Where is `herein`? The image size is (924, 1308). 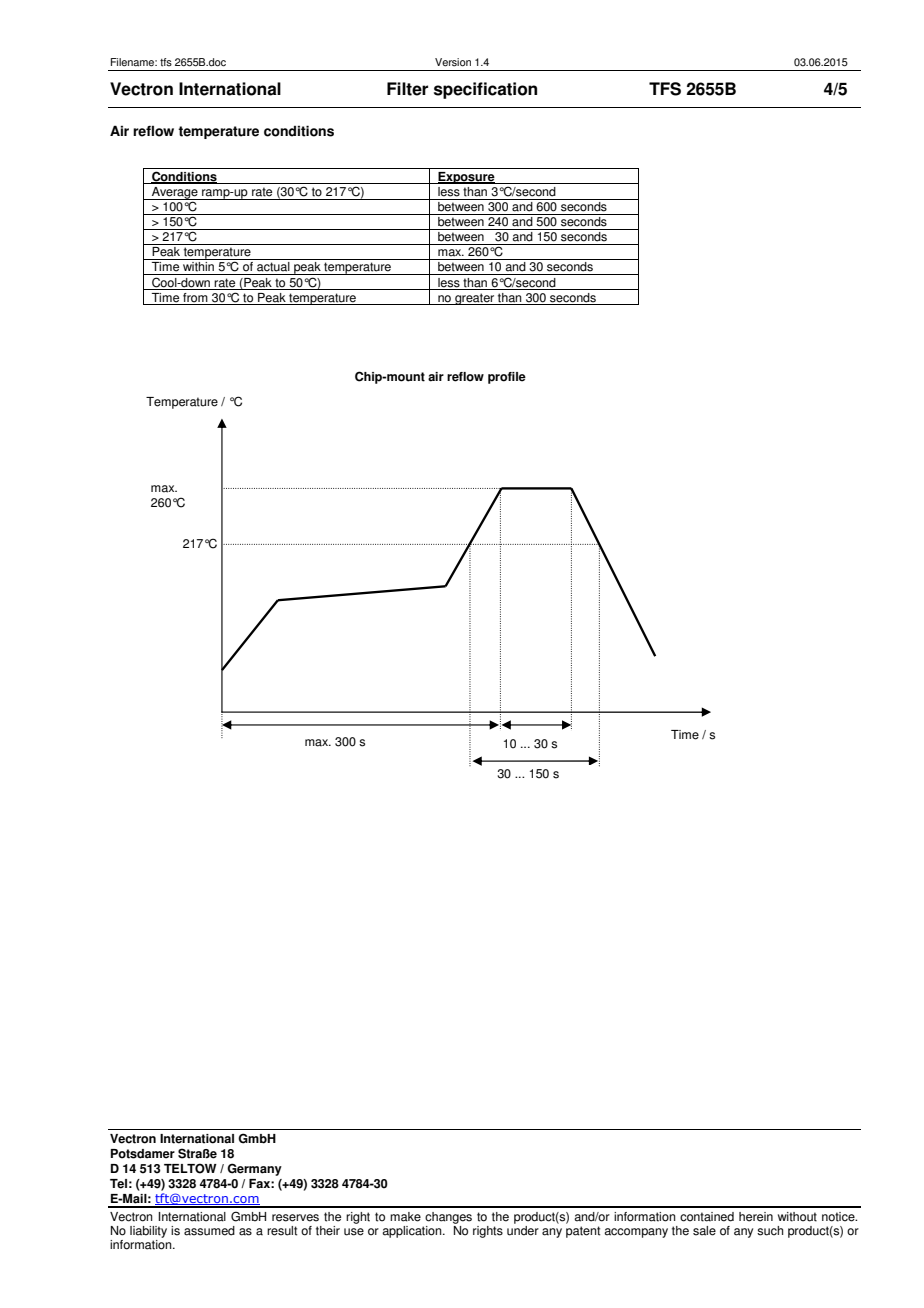 herein is located at coordinates (756, 1217).
